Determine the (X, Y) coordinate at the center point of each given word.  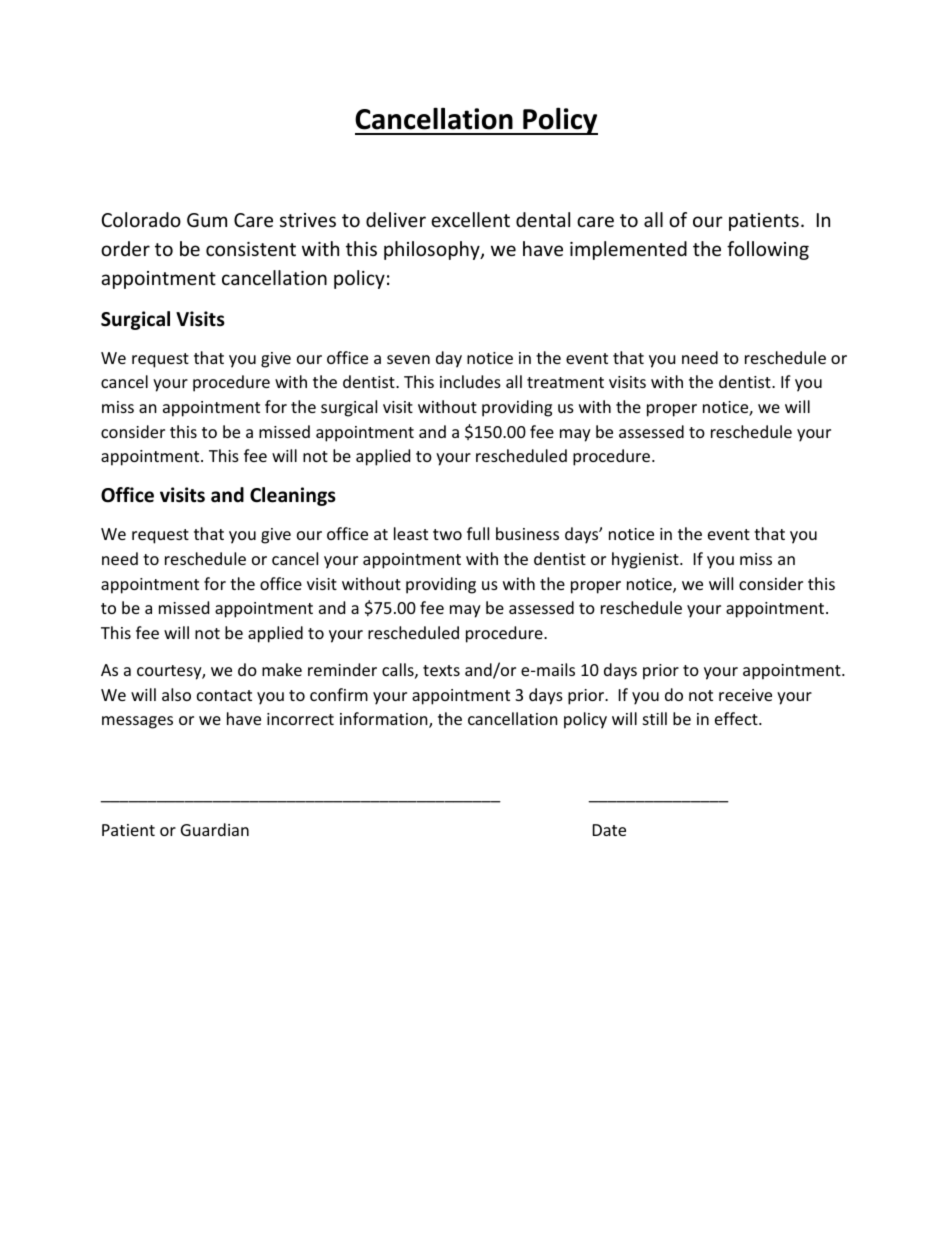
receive (745, 695)
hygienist (646, 560)
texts (441, 670)
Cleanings (293, 496)
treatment (565, 382)
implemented (628, 250)
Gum (207, 220)
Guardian (215, 829)
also (176, 694)
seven (408, 359)
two (447, 534)
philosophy (433, 250)
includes (470, 381)
